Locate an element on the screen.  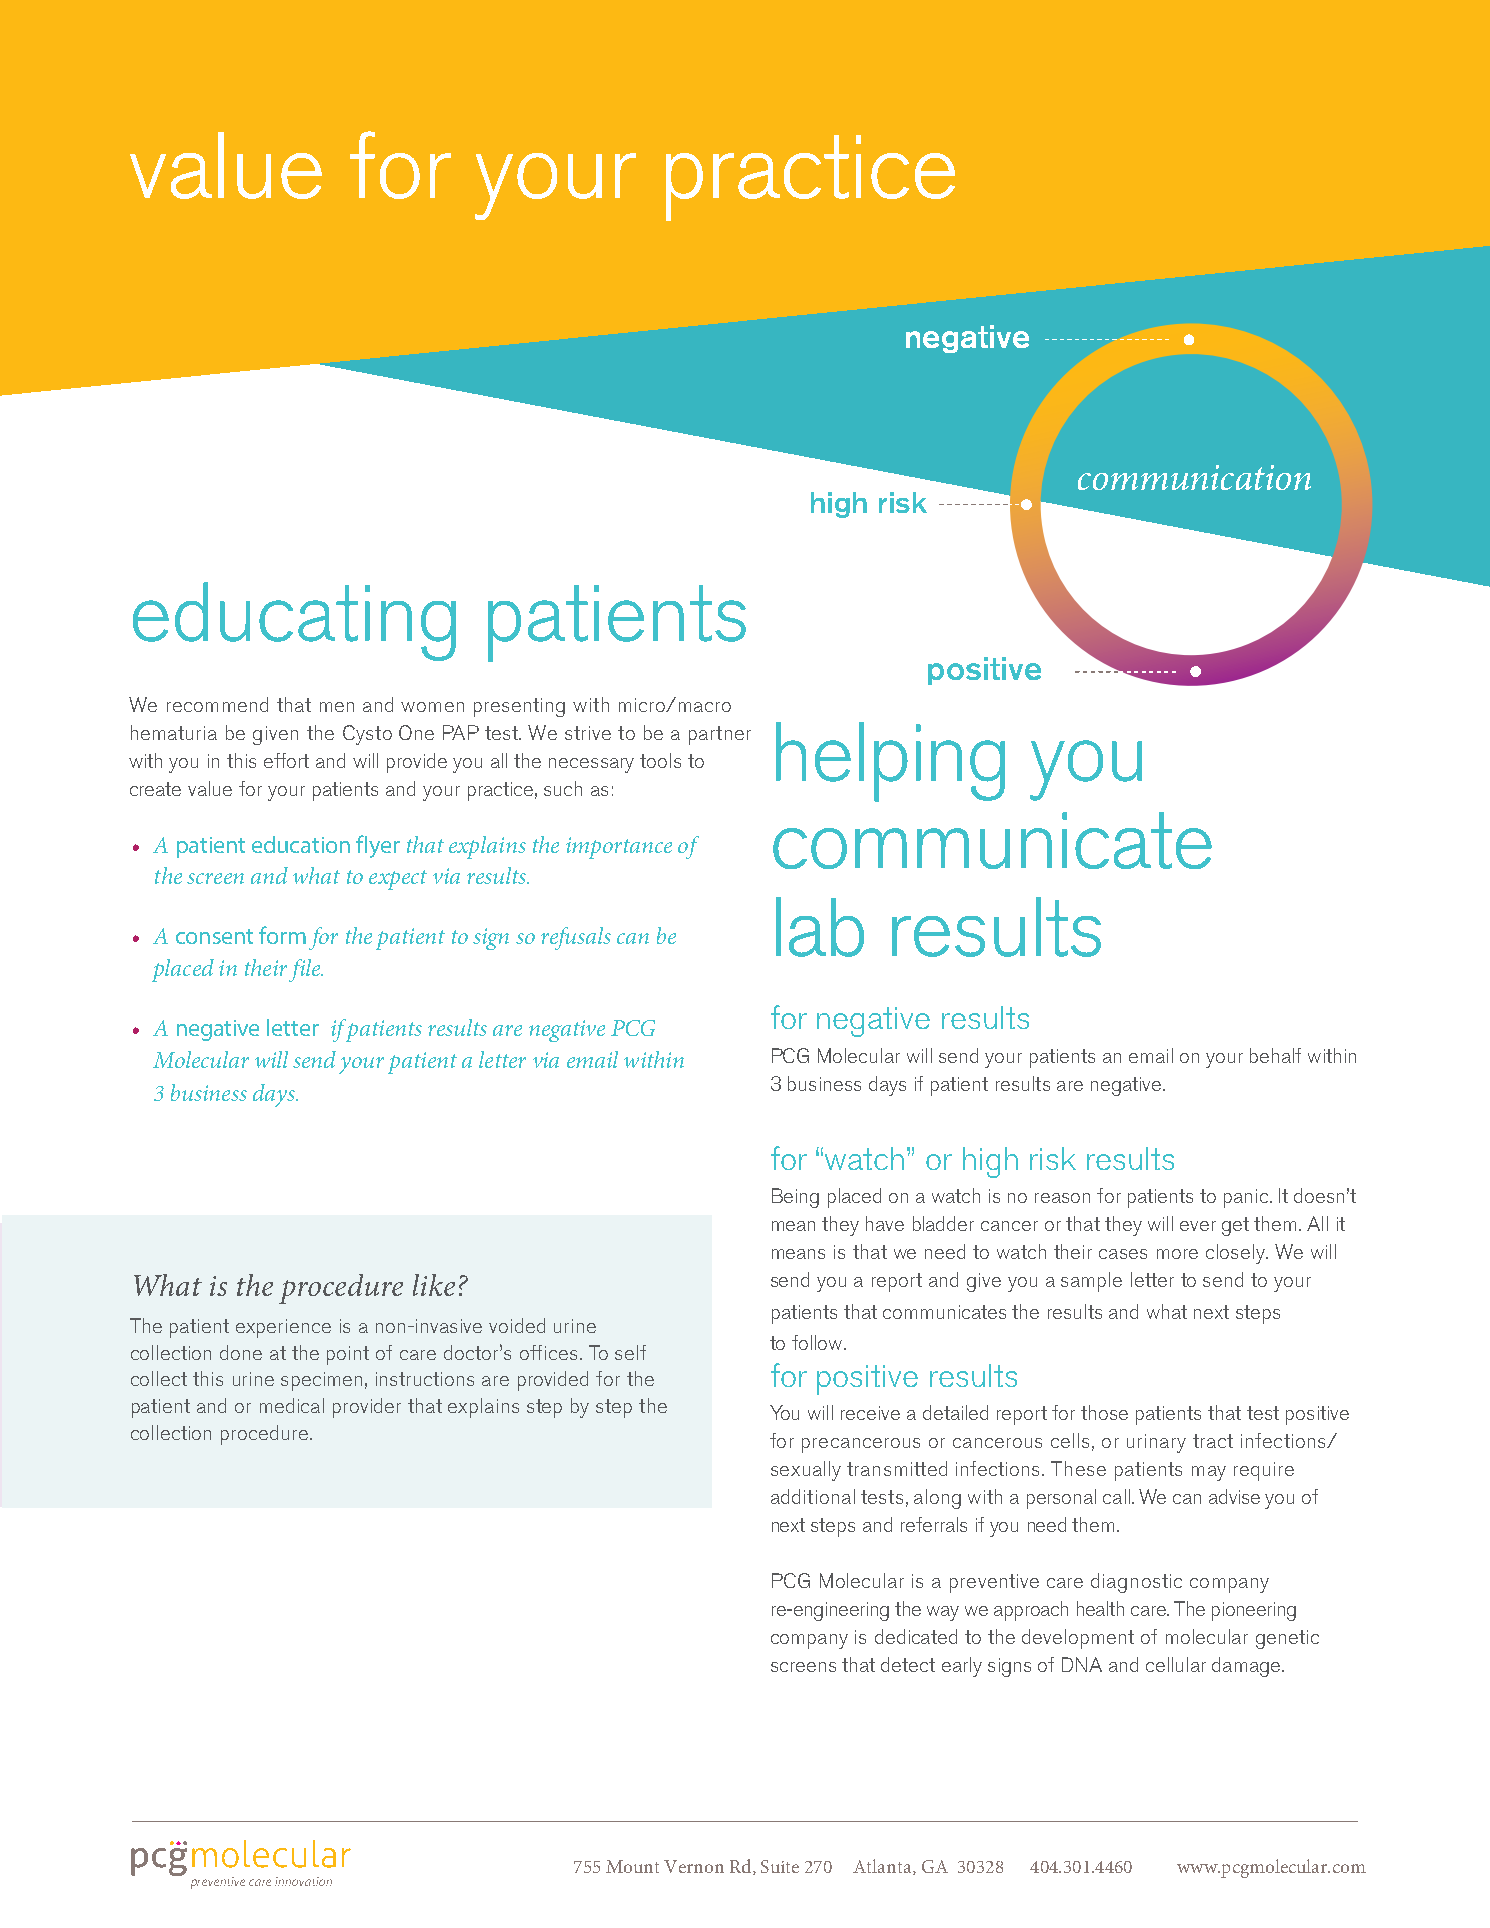
experience is located at coordinates (283, 1328).
